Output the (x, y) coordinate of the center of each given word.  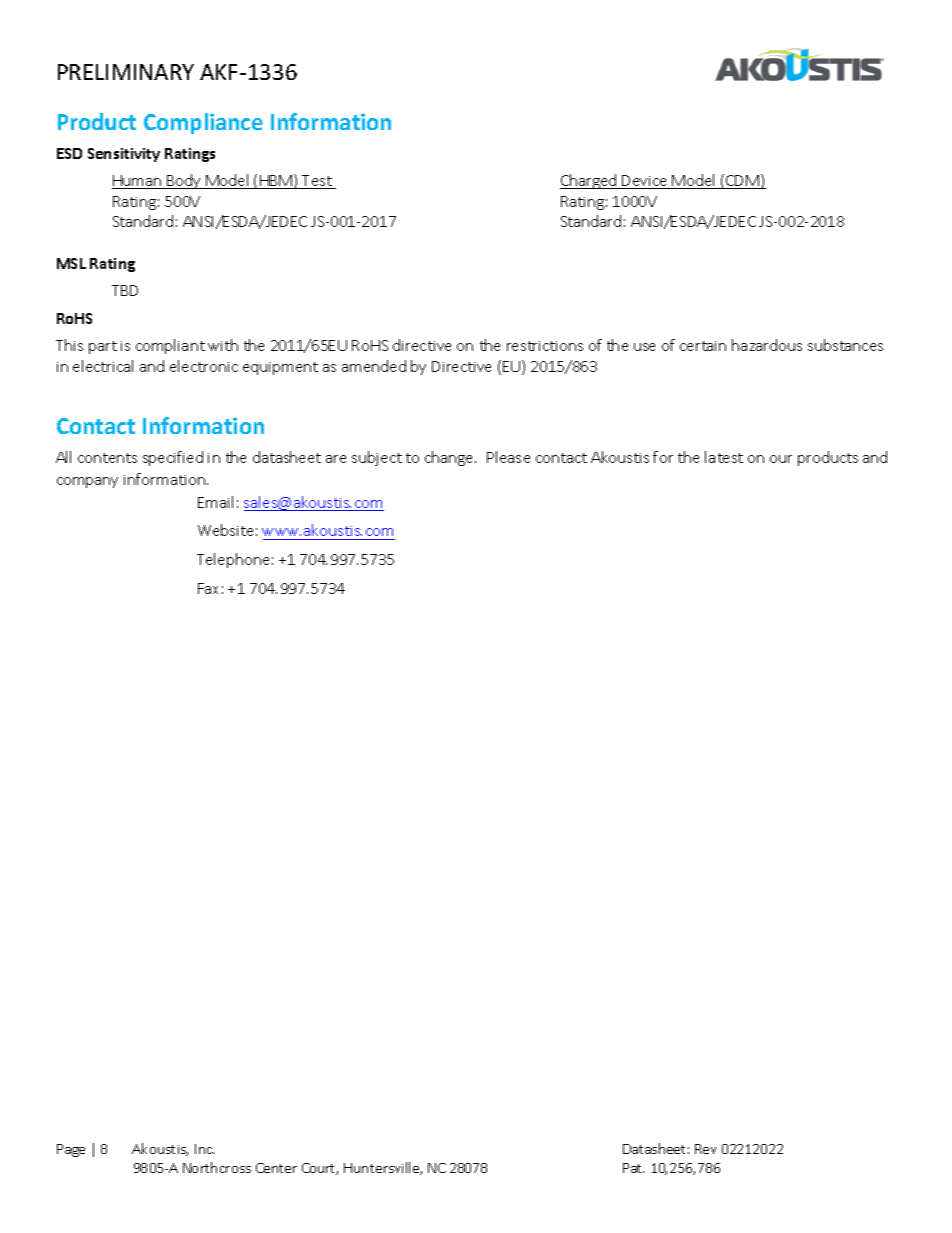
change (450, 458)
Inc (204, 1149)
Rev (705, 1149)
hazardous (767, 345)
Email (215, 502)
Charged (589, 181)
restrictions (545, 346)
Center (276, 1168)
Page (71, 1150)
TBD (125, 290)
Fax (208, 588)
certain (703, 346)
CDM (742, 182)
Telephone (233, 560)
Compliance (203, 123)
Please (508, 457)
